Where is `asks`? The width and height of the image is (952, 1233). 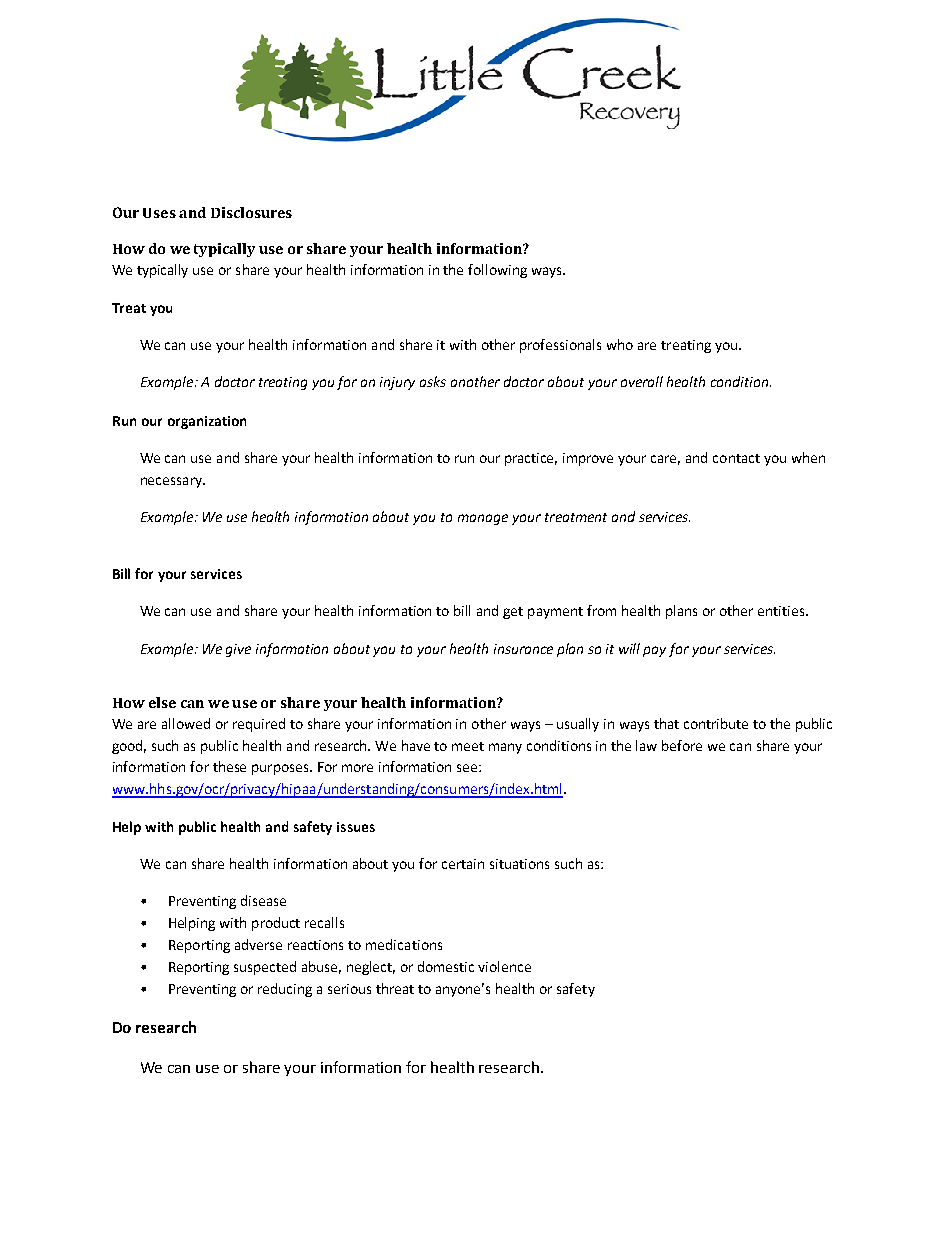 asks is located at coordinates (433, 381).
